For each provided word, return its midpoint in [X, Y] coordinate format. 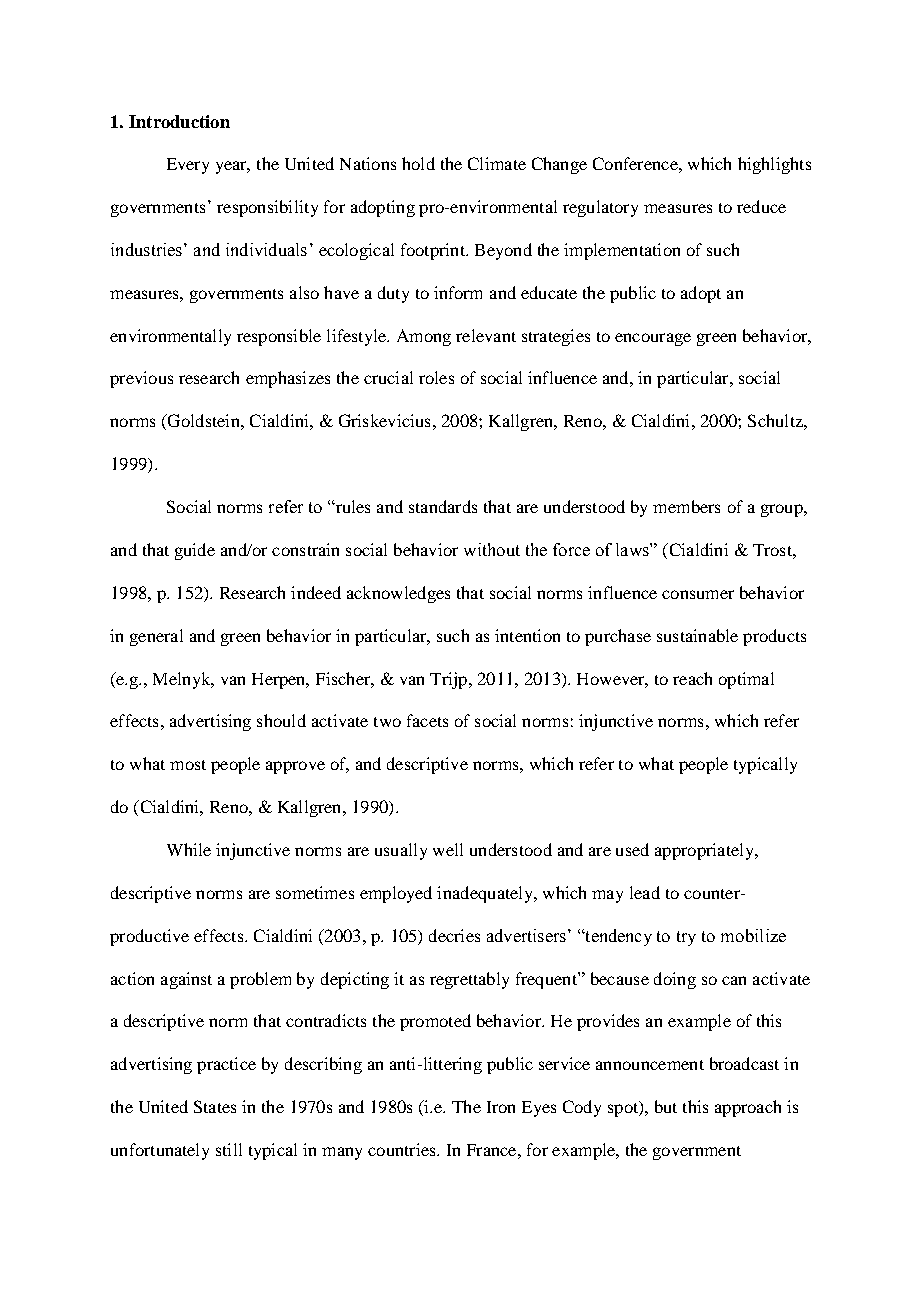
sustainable [697, 635]
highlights [774, 165]
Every [188, 166]
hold [418, 163]
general [156, 637]
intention [527, 635]
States [215, 1106]
